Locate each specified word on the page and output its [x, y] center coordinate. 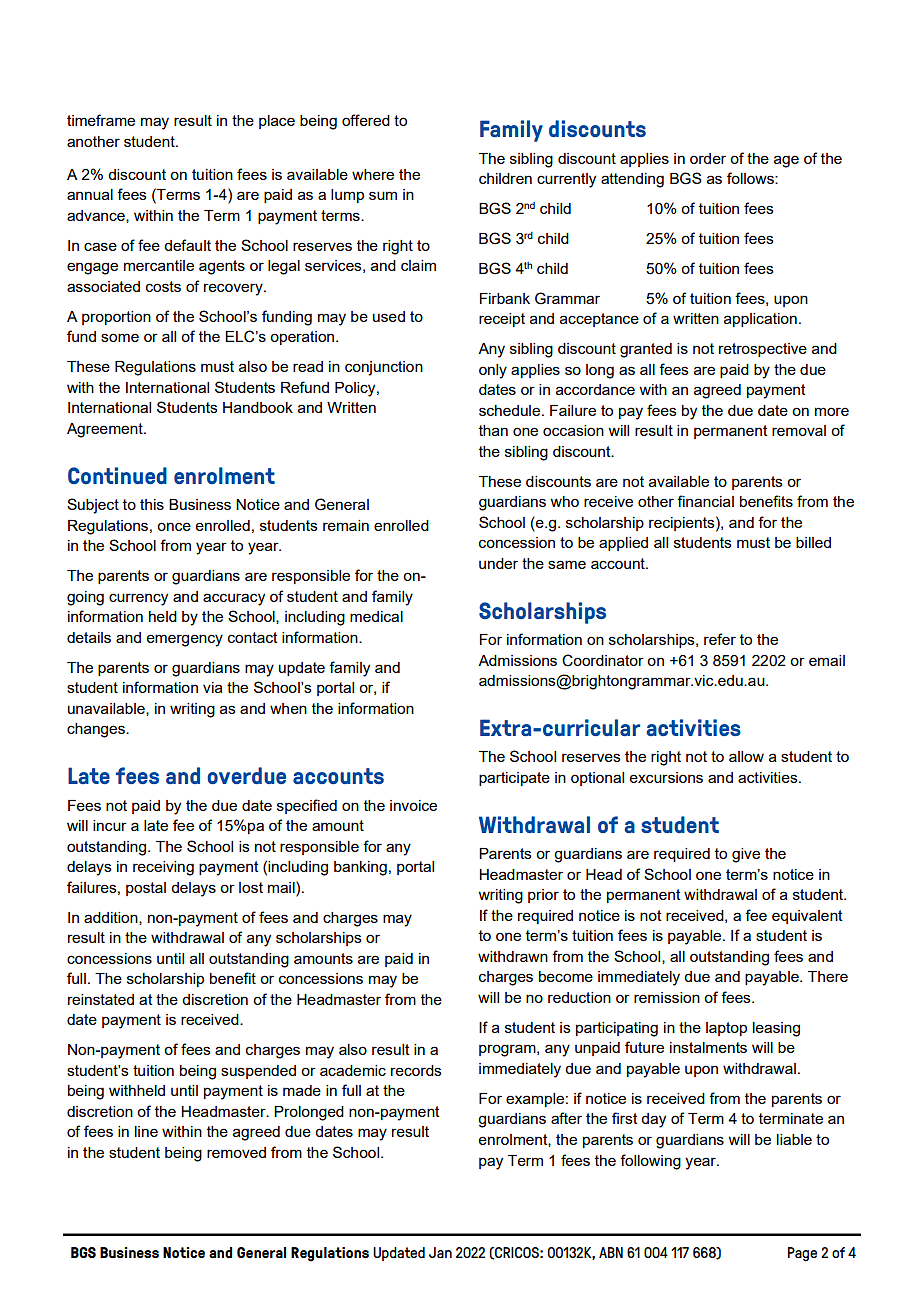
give [746, 855]
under [498, 563]
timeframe [101, 120]
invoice [413, 805]
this [152, 504]
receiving [163, 868]
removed [236, 1152]
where [373, 174]
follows [751, 178]
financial [705, 501]
